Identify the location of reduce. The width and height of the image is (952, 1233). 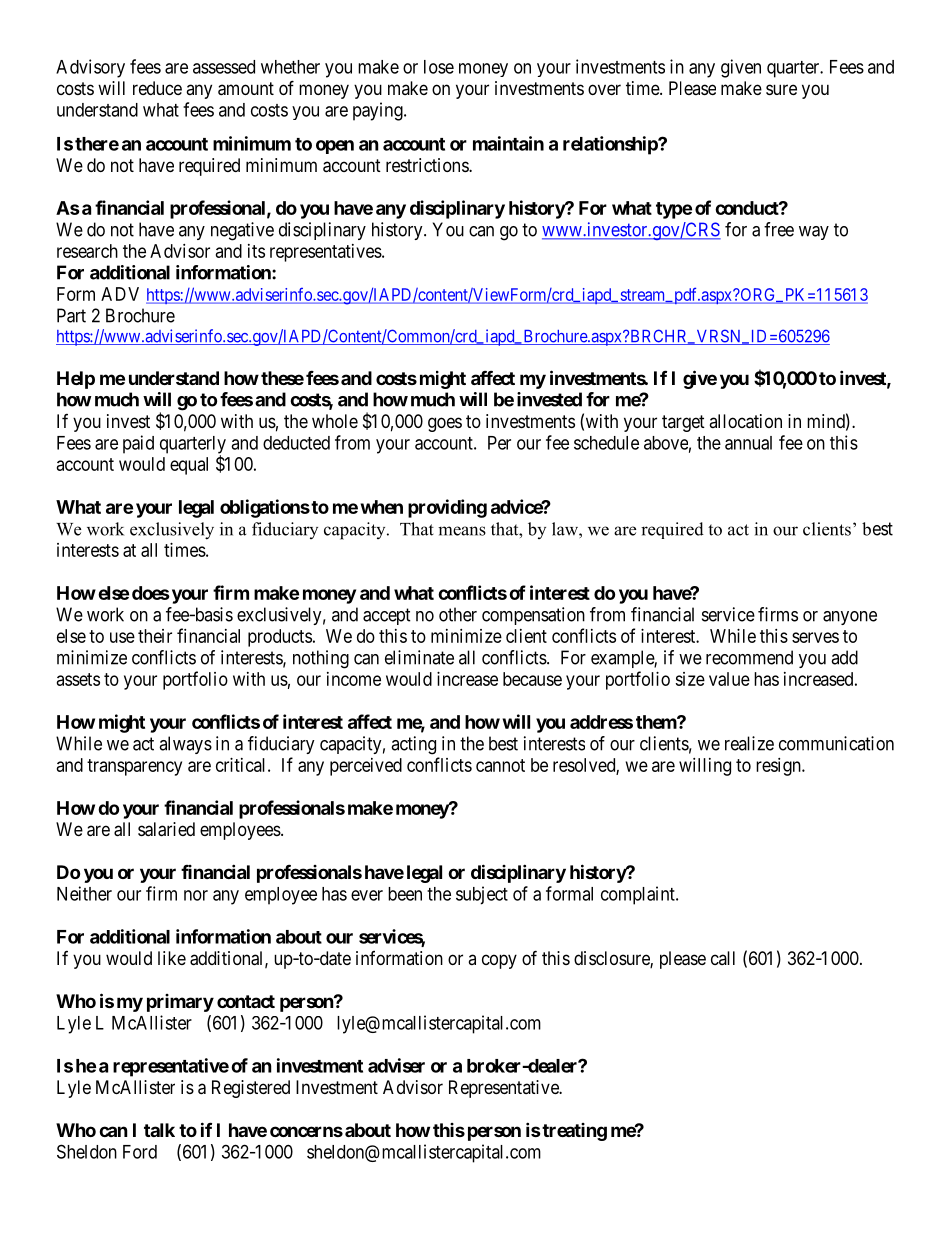
(157, 88).
